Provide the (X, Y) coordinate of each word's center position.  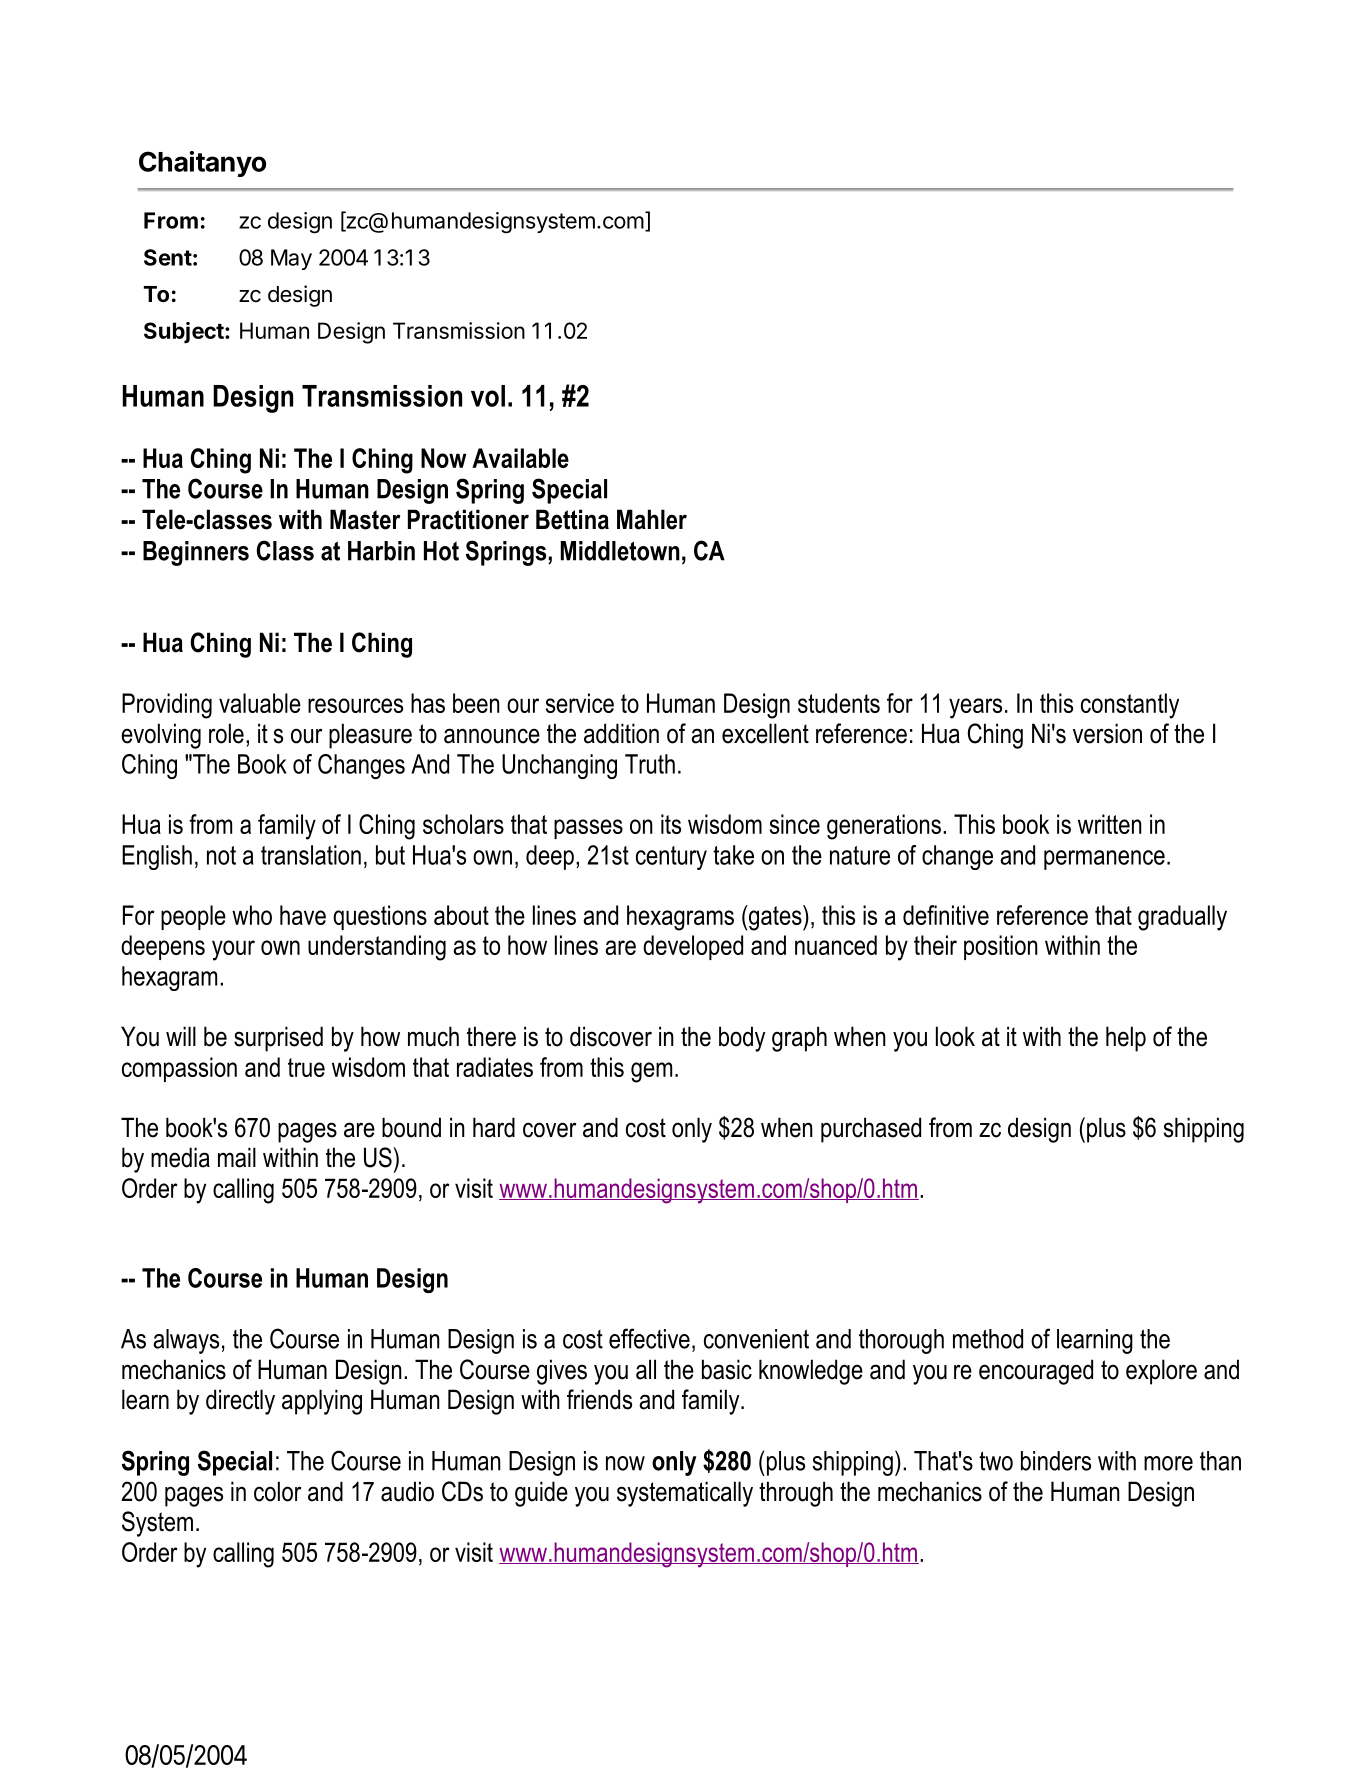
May (291, 259)
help (1126, 1039)
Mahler (652, 519)
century (671, 858)
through (796, 1494)
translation (311, 855)
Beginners (196, 553)
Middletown (620, 551)
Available (520, 458)
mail (237, 1157)
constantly (1130, 706)
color (277, 1491)
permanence (1104, 860)
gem (651, 1072)
